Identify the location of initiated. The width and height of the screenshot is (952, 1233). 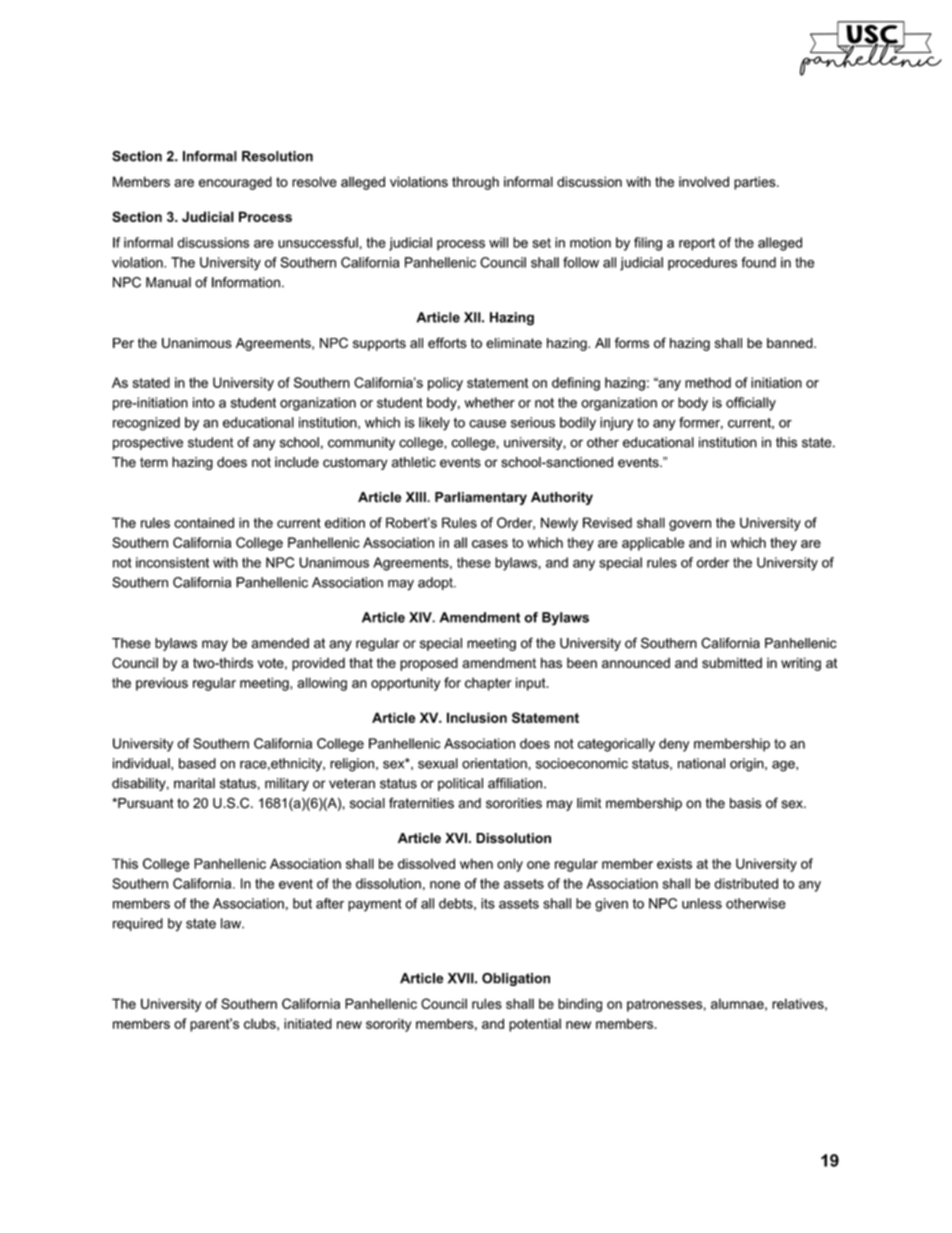
(308, 1023).
